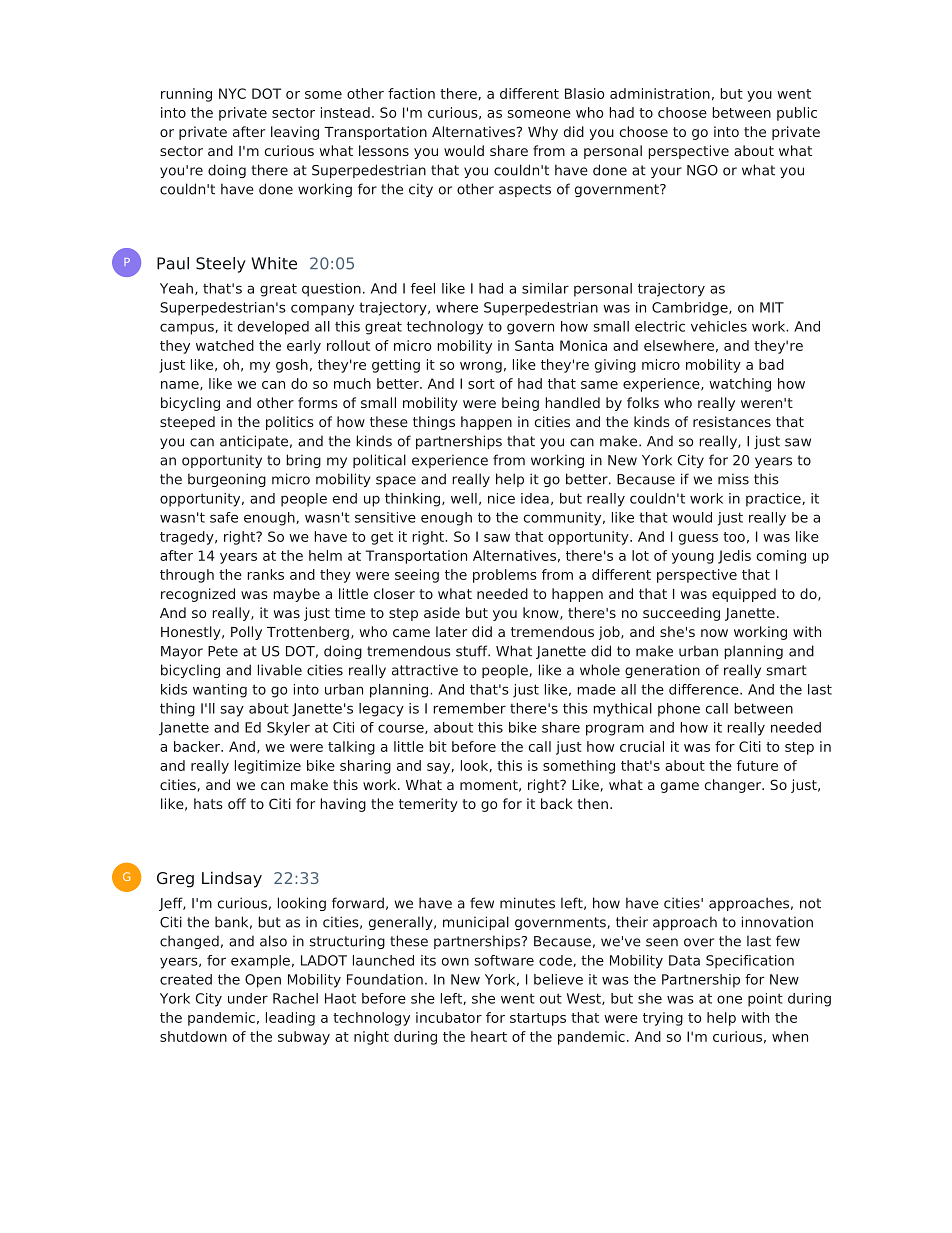  What do you see at coordinates (765, 1000) in the image?
I see `point` at bounding box center [765, 1000].
